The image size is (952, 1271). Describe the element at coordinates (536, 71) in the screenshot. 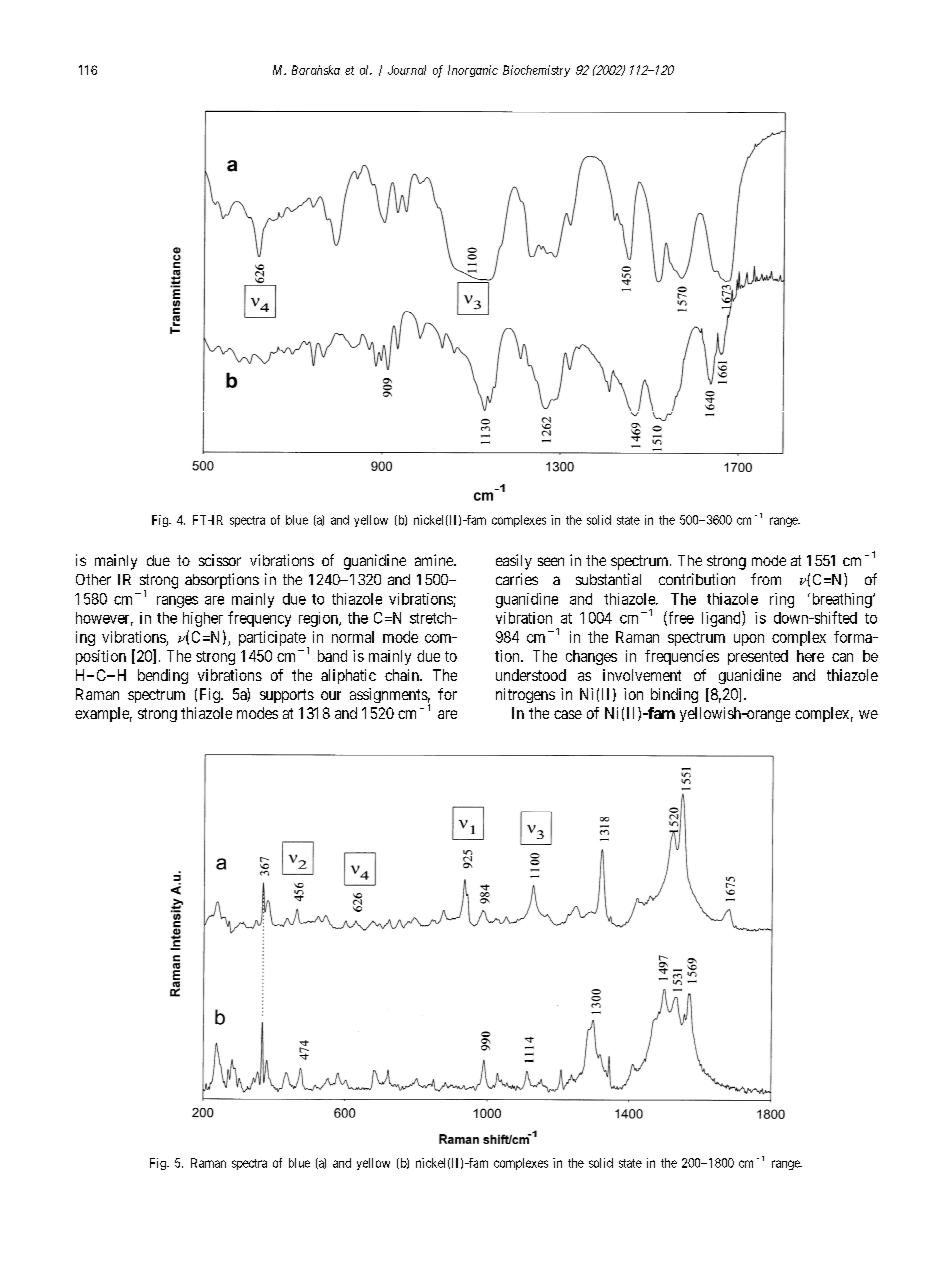

I see `Biochemistry` at that location.
